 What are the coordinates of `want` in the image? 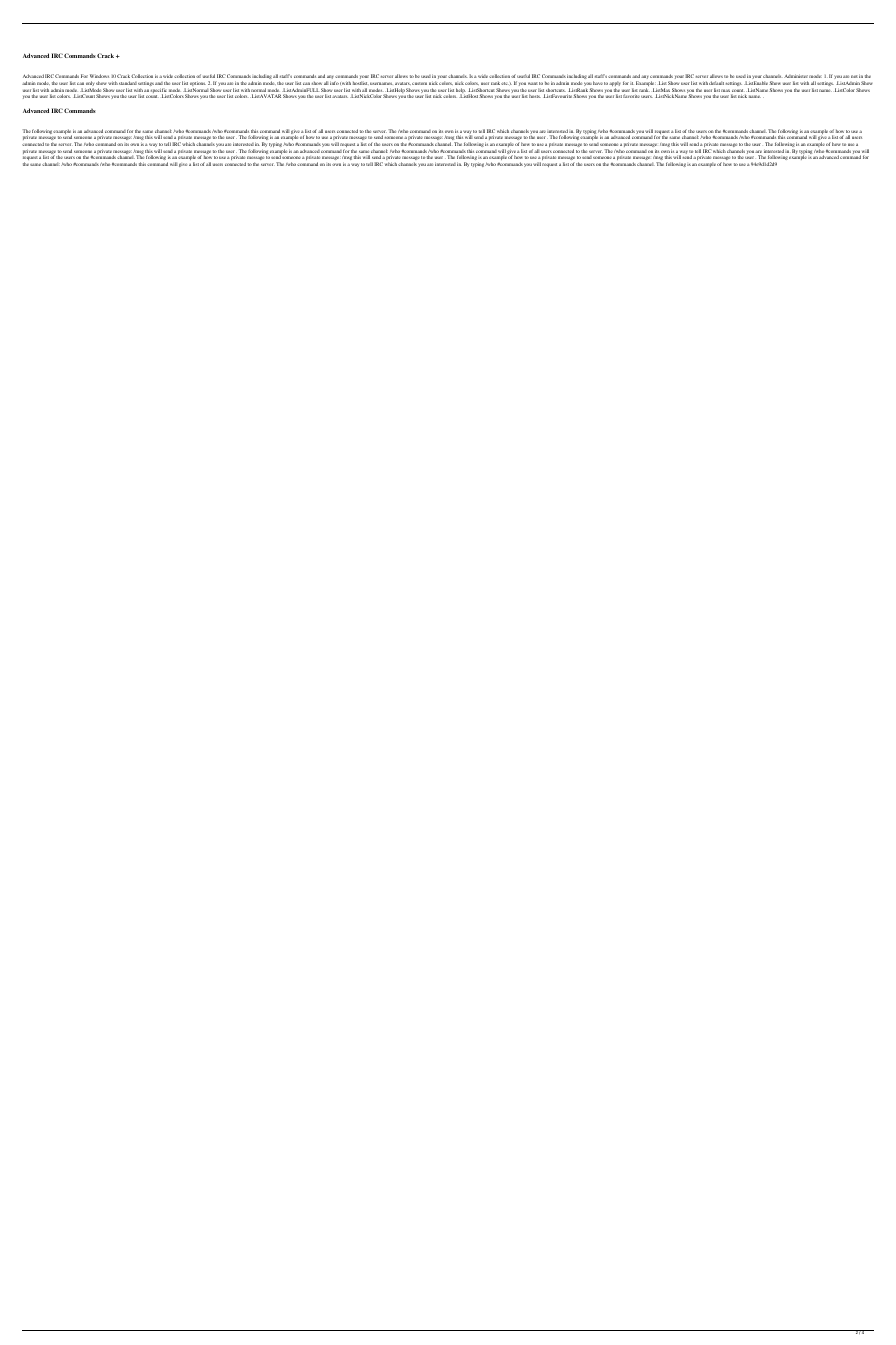 It's located at (533, 83).
